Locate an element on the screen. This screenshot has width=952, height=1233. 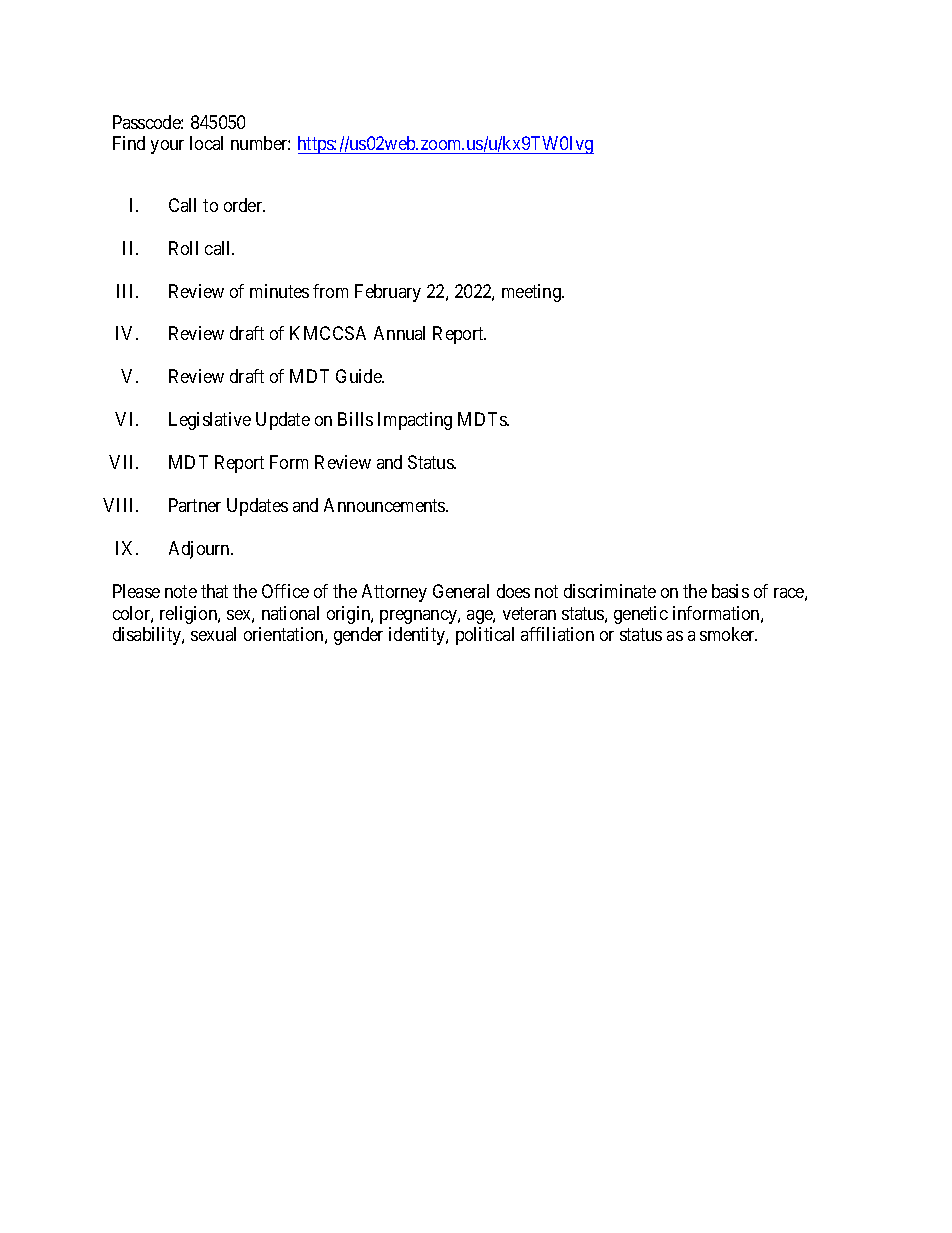
political is located at coordinates (485, 636).
